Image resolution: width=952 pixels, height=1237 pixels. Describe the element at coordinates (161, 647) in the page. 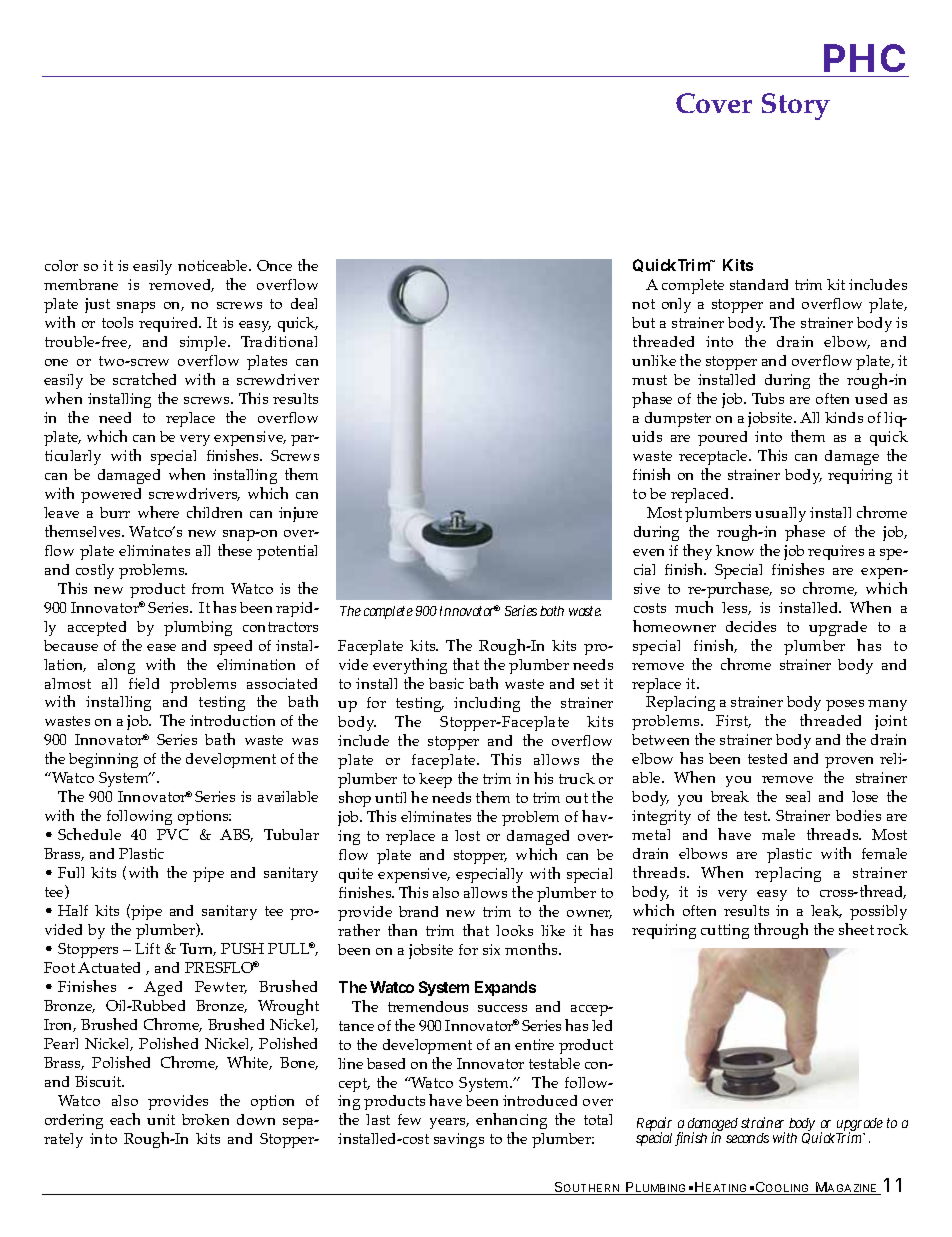

I see `ease` at that location.
